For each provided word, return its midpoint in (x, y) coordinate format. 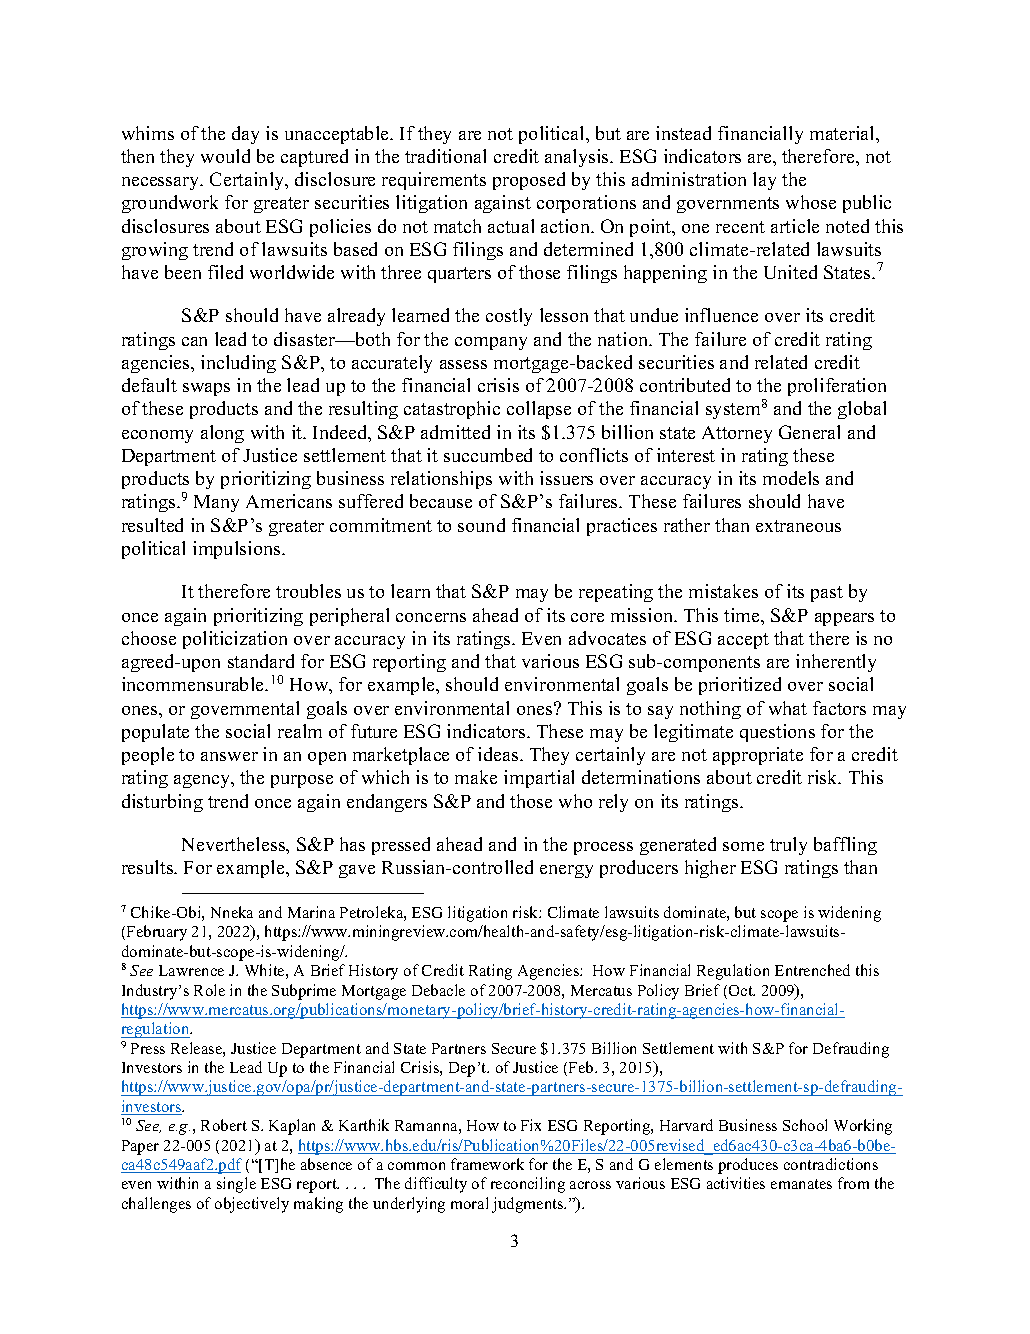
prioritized (740, 686)
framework (487, 1164)
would (225, 156)
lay (764, 181)
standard (261, 661)
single (236, 1185)
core (587, 617)
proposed (529, 181)
